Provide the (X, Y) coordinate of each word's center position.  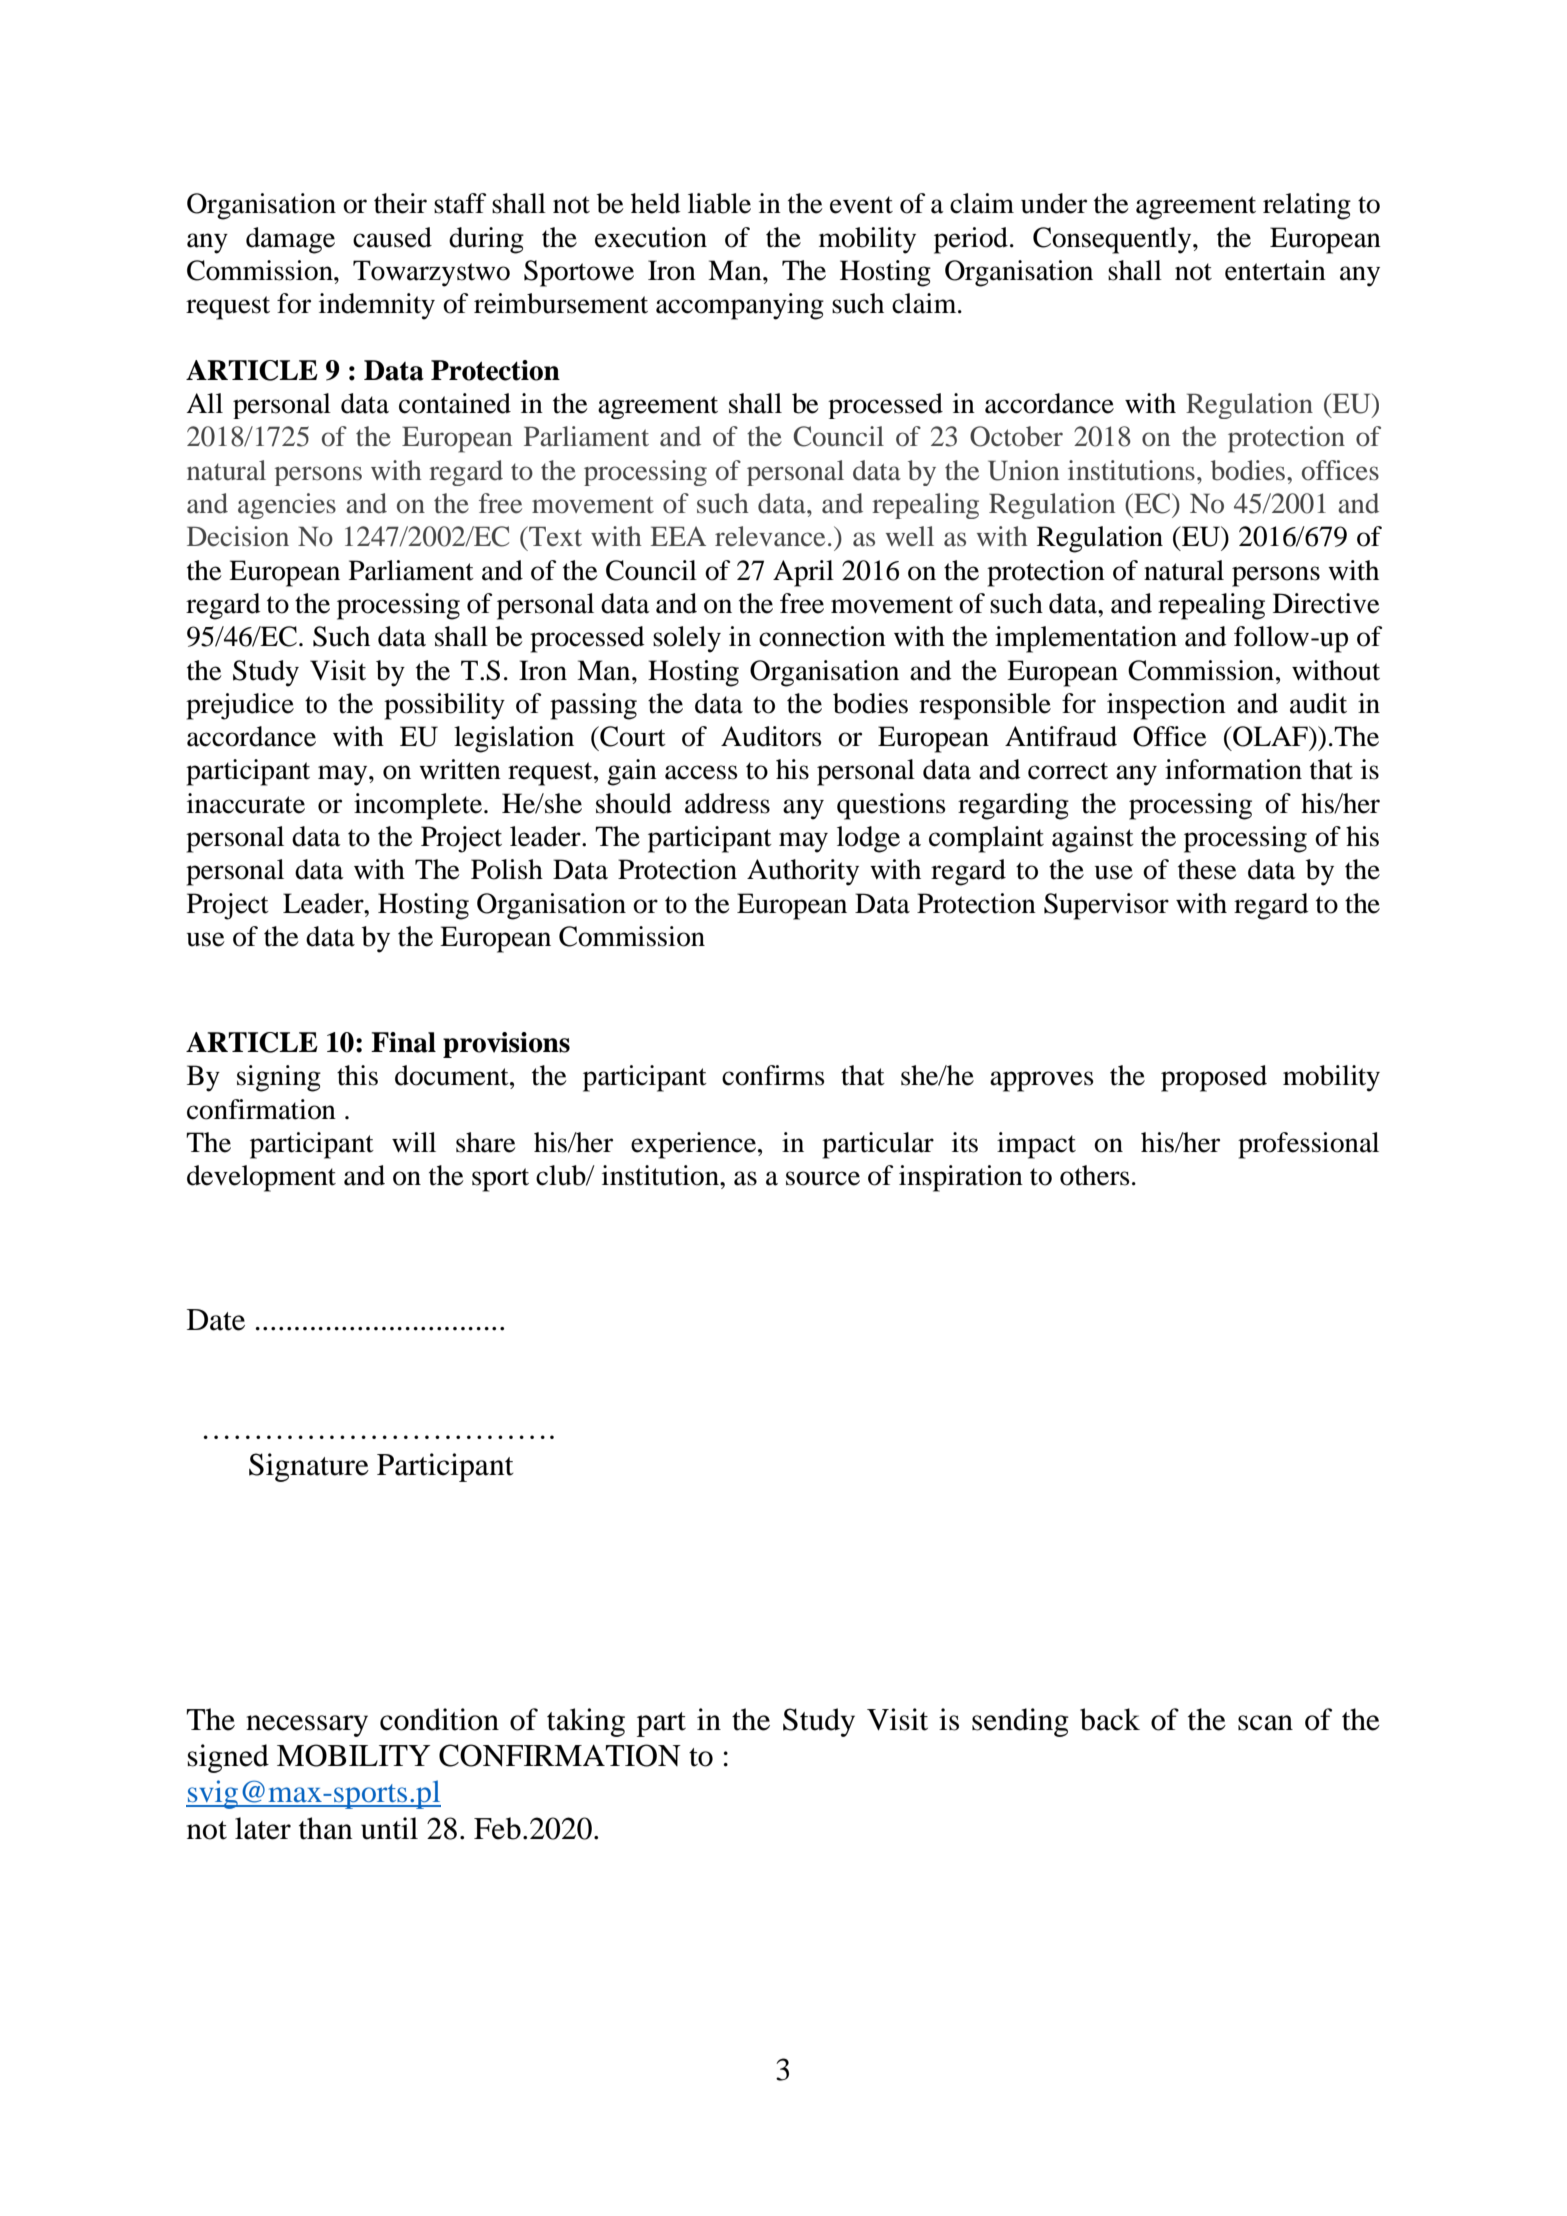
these (1207, 869)
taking (586, 1722)
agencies (287, 506)
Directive (1326, 603)
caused (392, 237)
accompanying (740, 306)
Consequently (1113, 240)
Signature (309, 1467)
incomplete (418, 806)
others (1095, 1175)
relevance (770, 536)
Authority (803, 872)
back (1110, 1719)
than (326, 1828)
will (414, 1142)
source (823, 1178)
